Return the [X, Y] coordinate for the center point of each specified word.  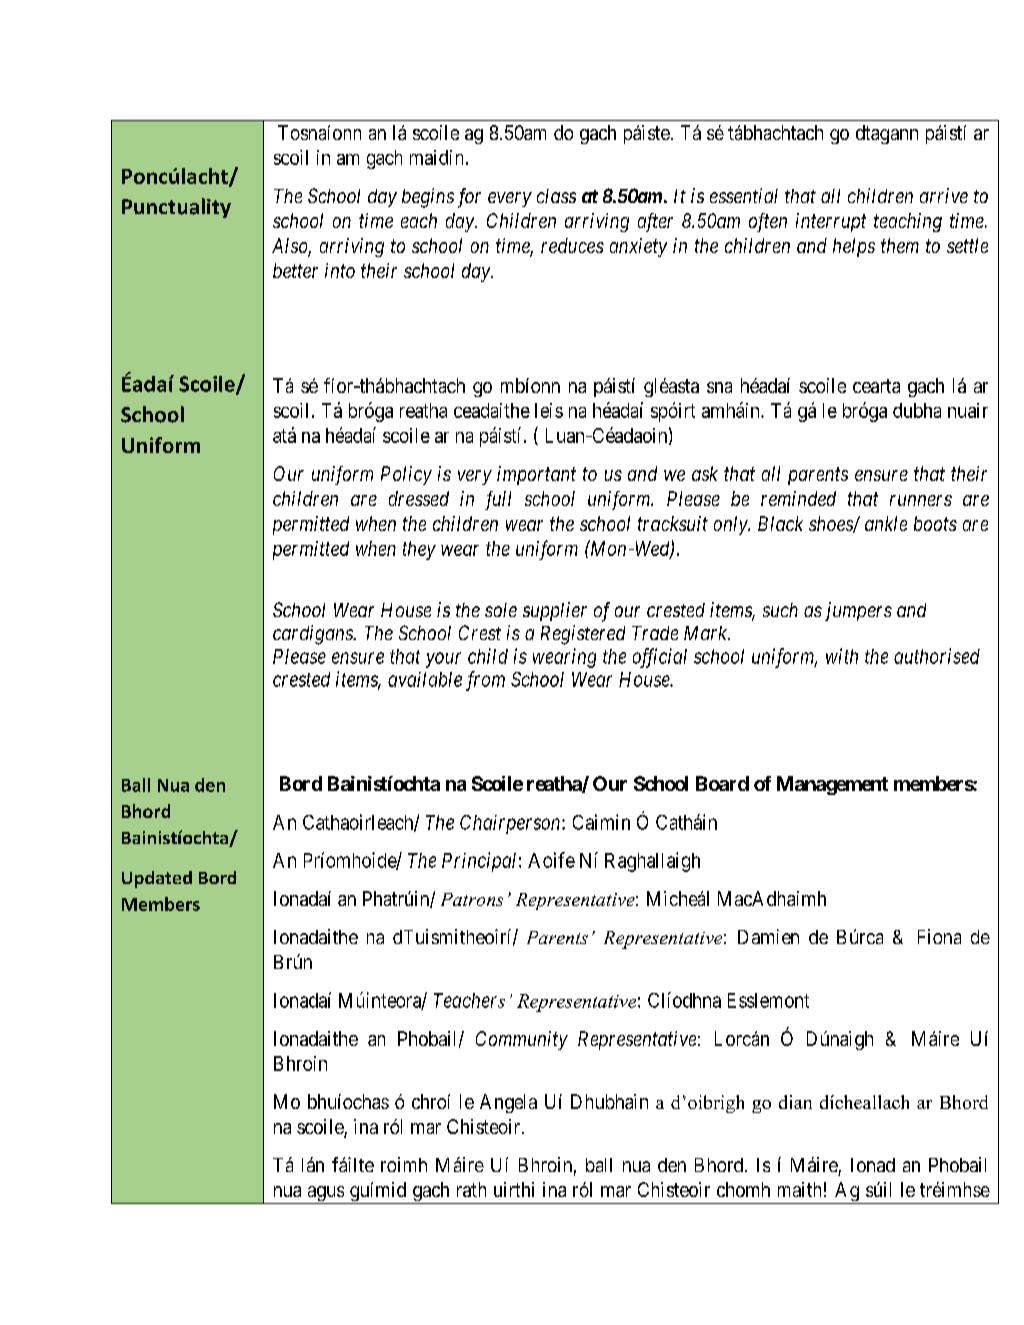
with [842, 656]
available [425, 679]
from [485, 681]
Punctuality [176, 208]
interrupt [831, 222]
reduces [572, 245]
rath [471, 1189]
